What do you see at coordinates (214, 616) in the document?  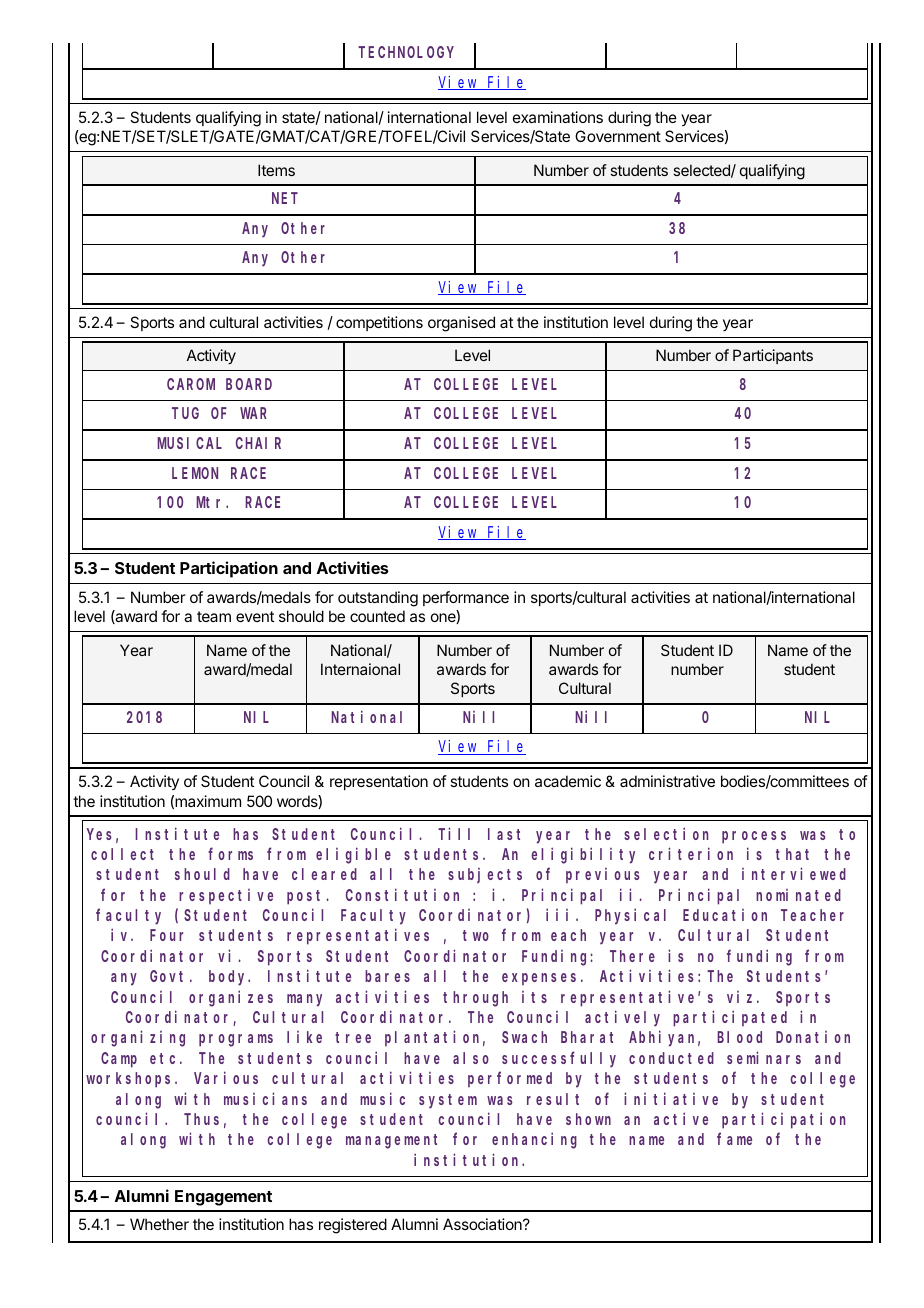 I see `team` at bounding box center [214, 616].
